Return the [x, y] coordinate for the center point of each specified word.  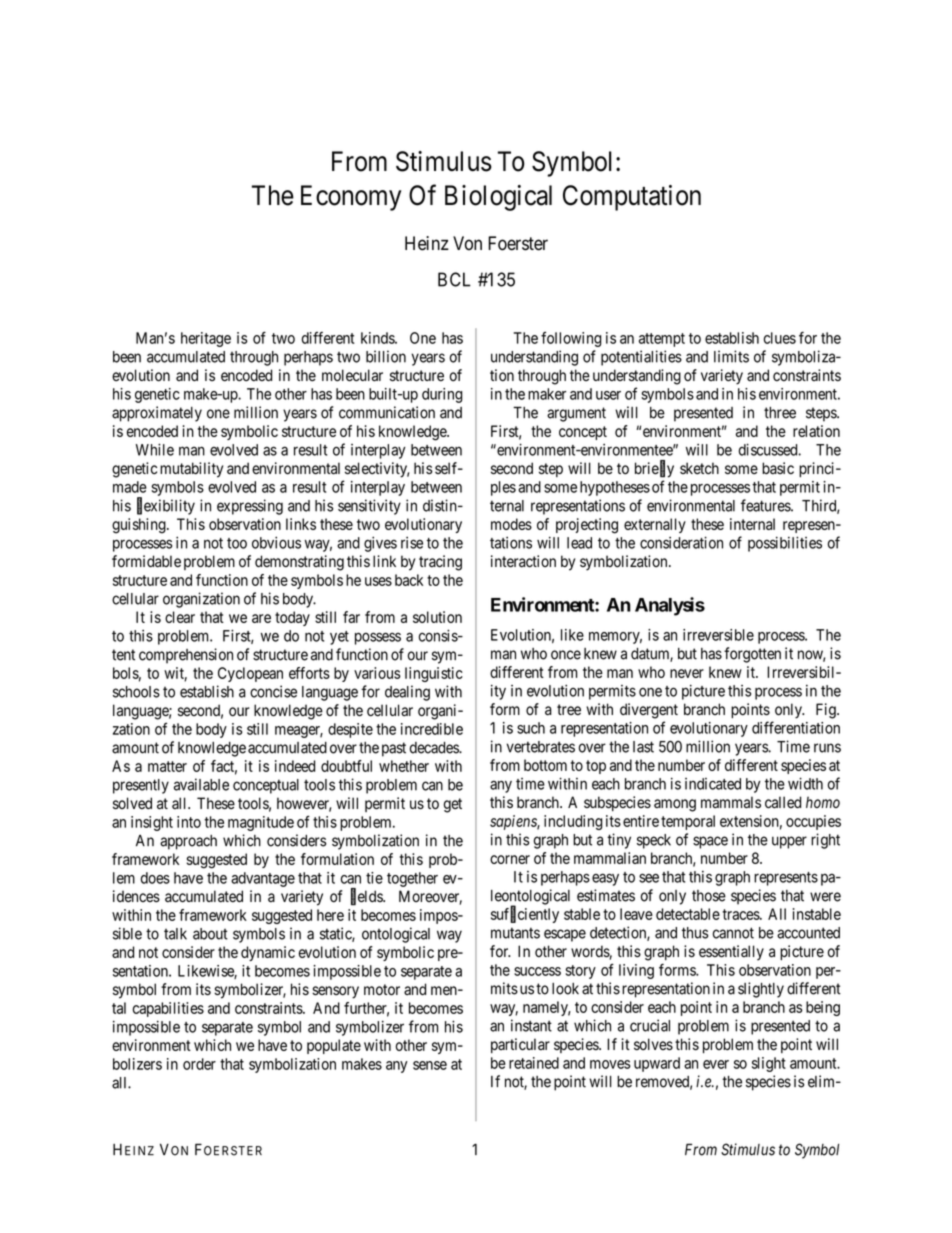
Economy [351, 198]
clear [180, 617]
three [780, 413]
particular [520, 1045]
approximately [157, 414]
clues [779, 338]
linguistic [434, 674]
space [710, 842]
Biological [498, 198]
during [442, 395]
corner [510, 859]
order [199, 1064]
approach [188, 842]
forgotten [752, 655]
